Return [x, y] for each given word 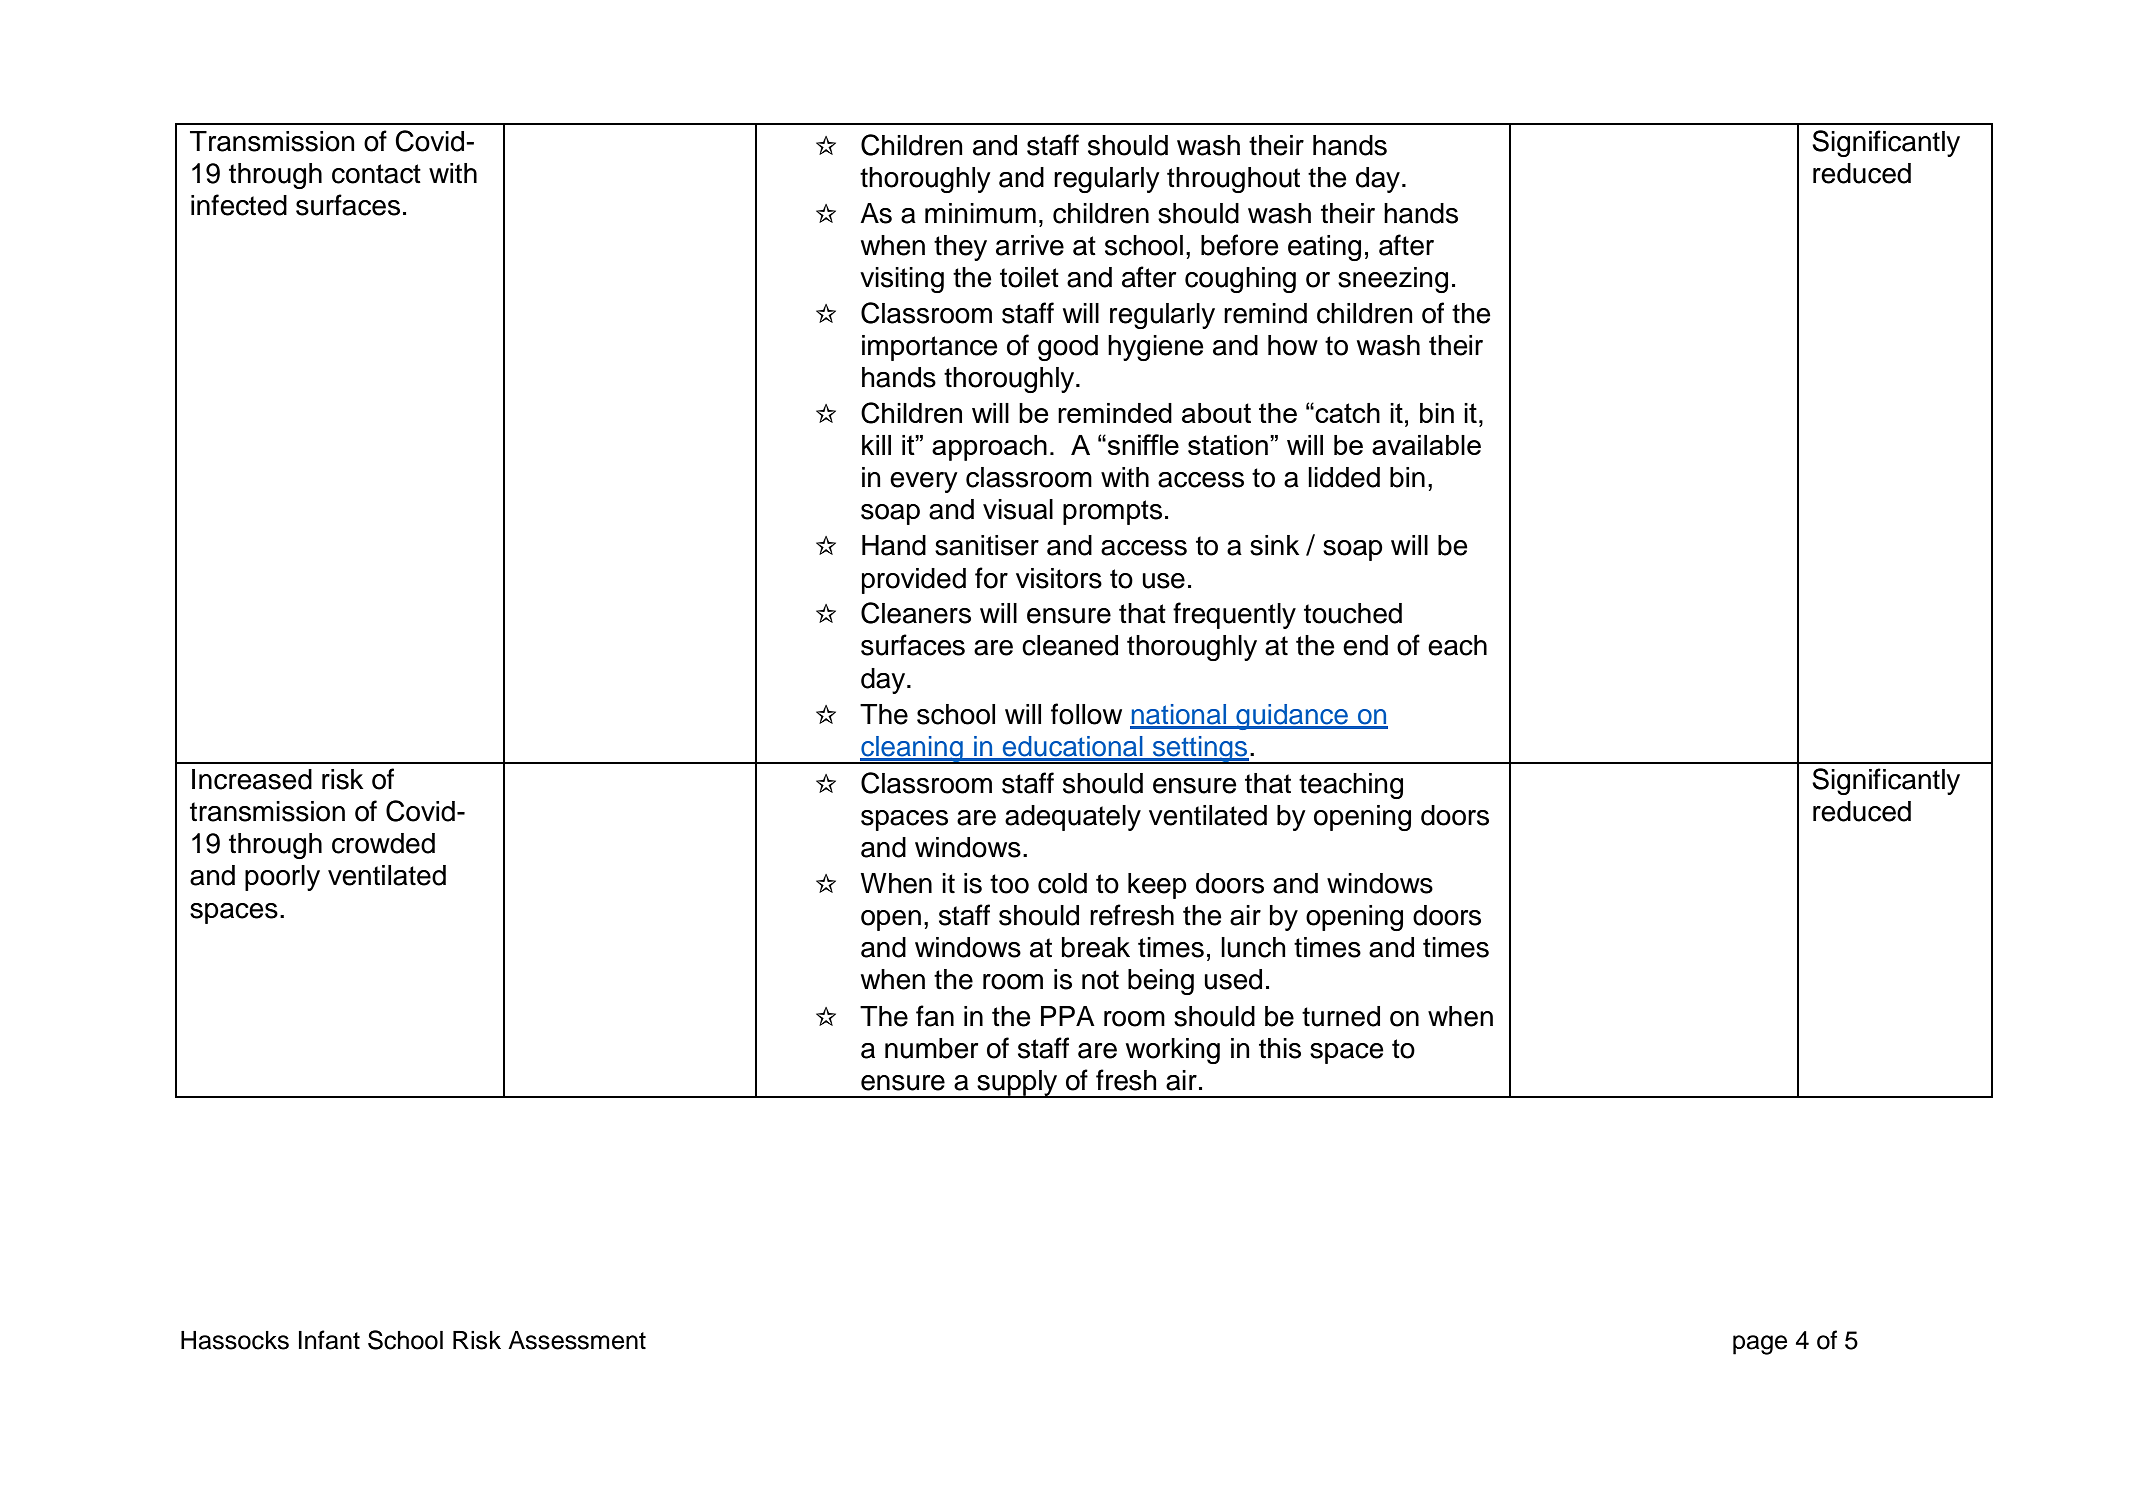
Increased [252, 779]
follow [1086, 714]
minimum [980, 213]
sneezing [1393, 280]
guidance [1292, 717]
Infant [329, 1340]
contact [376, 174]
